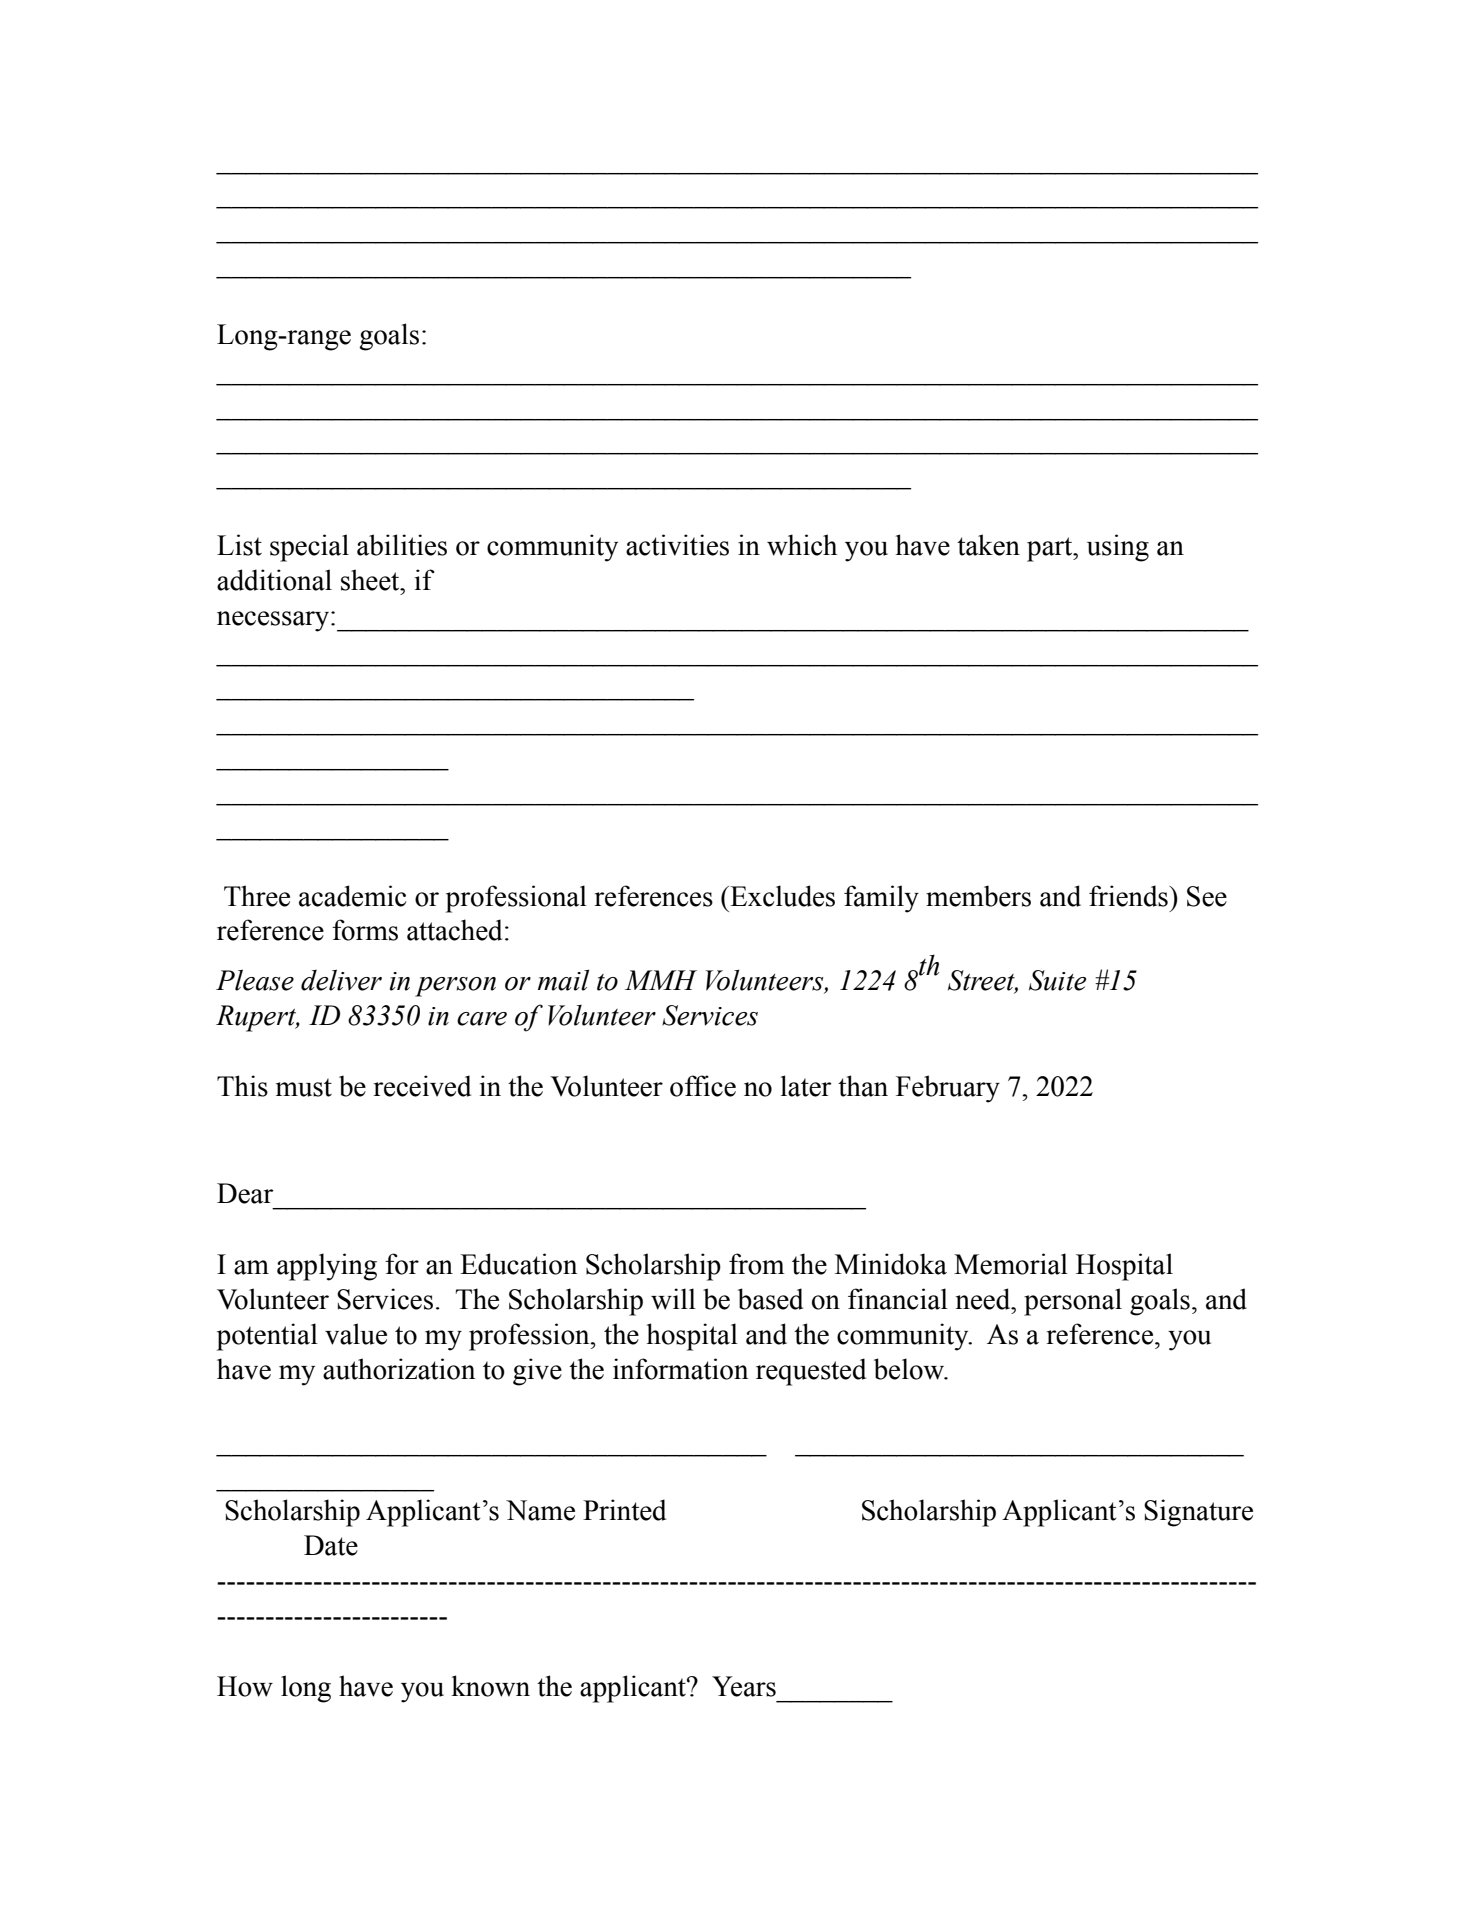 This screenshot has height=1909, width=1475. Describe the element at coordinates (1011, 1264) in the screenshot. I see `Memorial` at that location.
